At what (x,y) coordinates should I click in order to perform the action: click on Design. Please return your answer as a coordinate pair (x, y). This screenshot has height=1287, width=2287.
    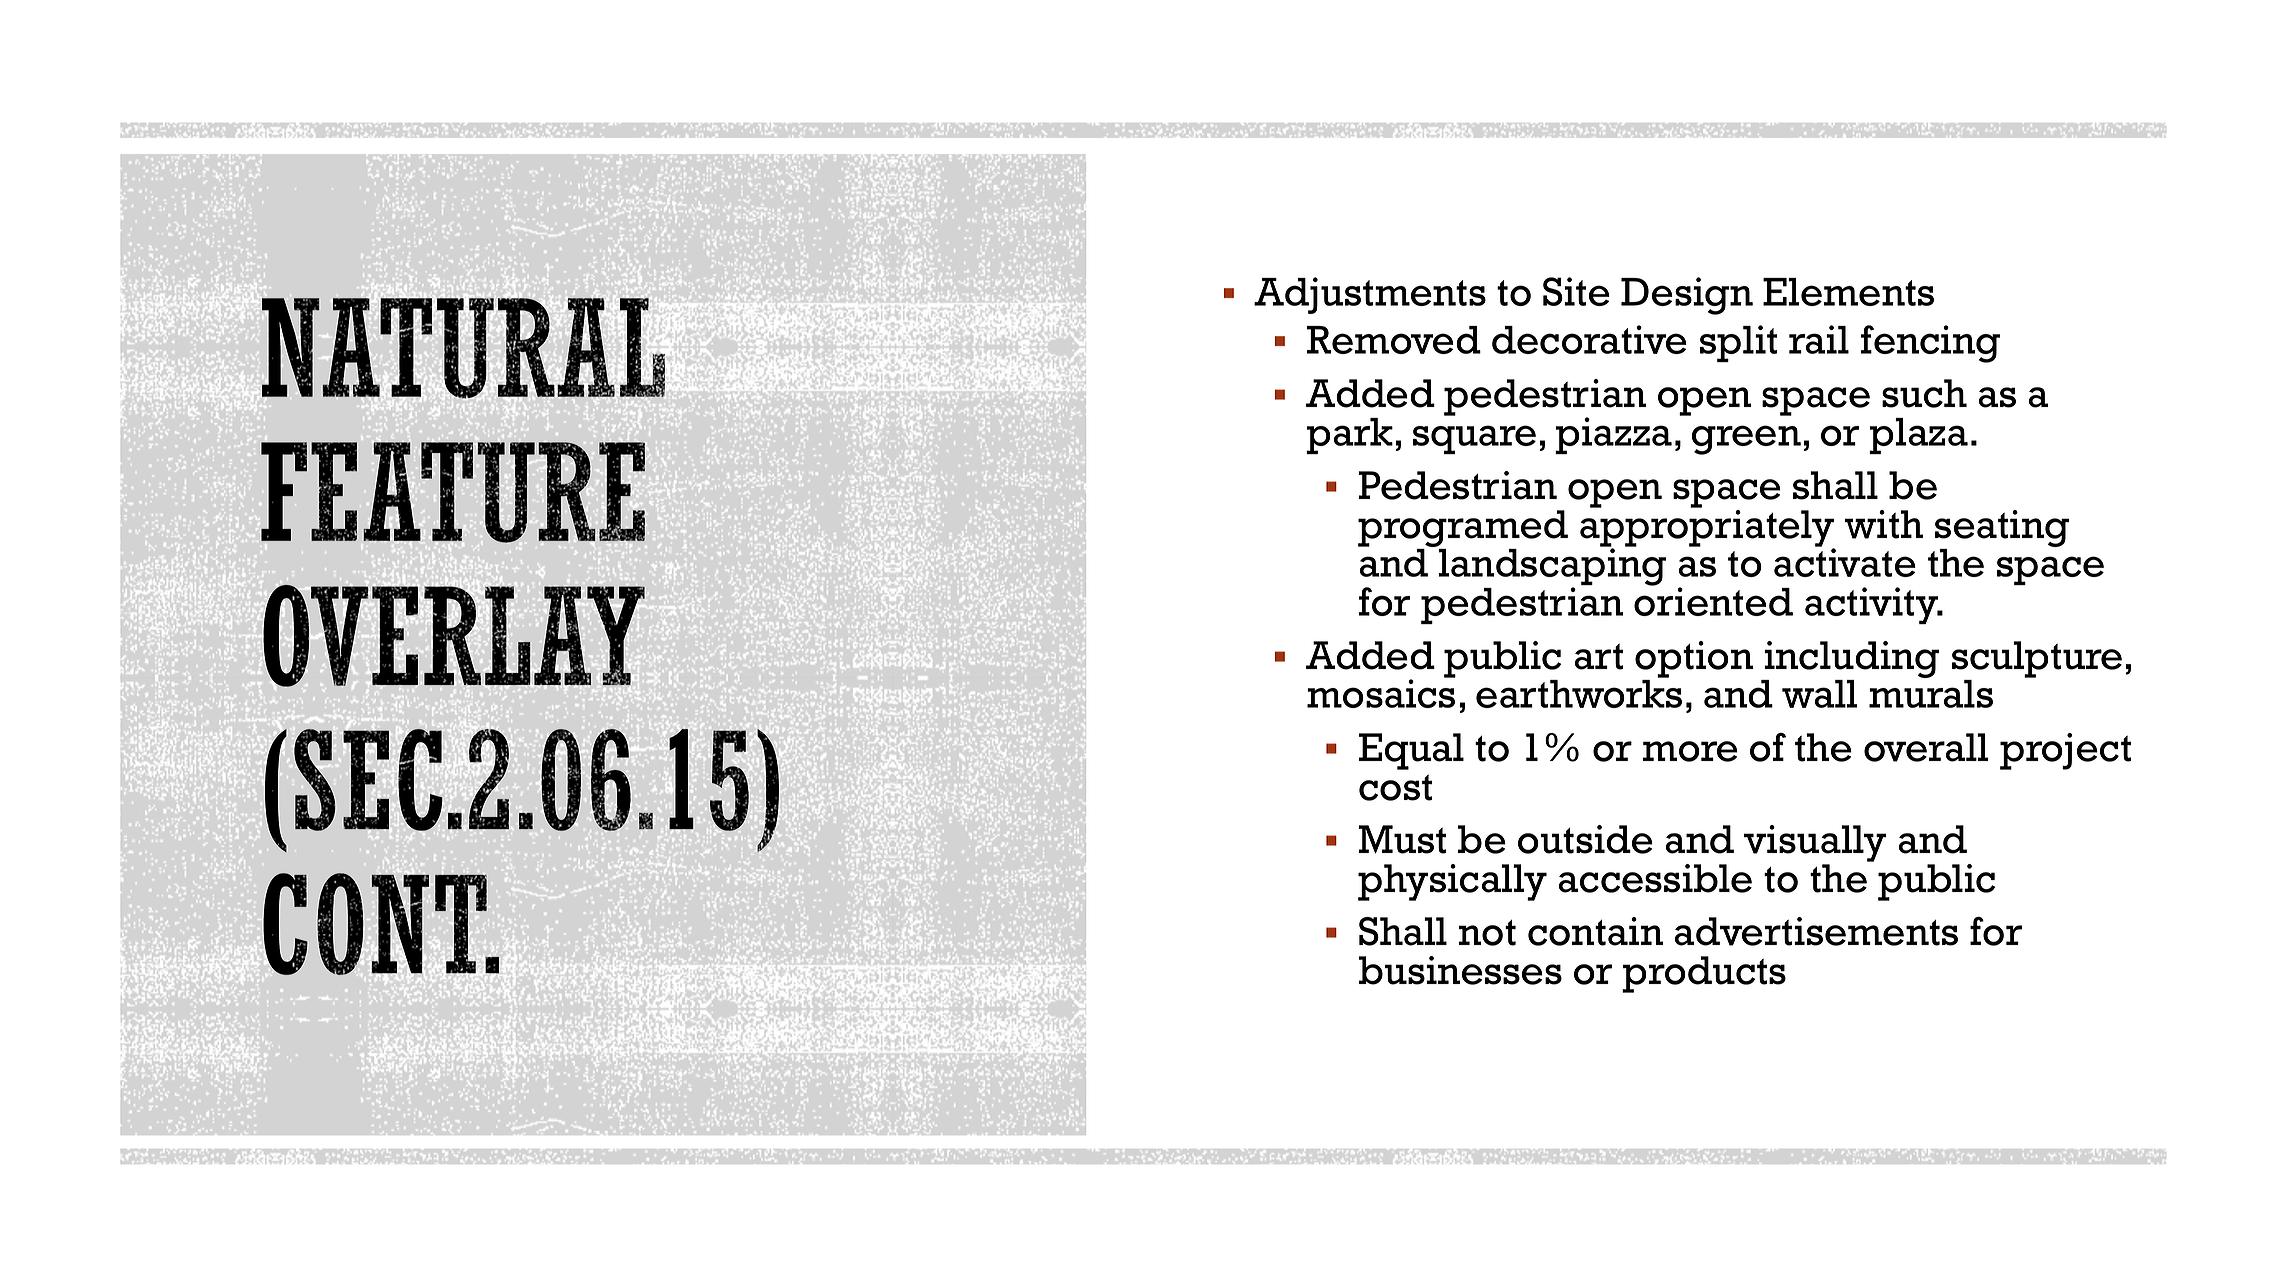
    Looking at the image, I should click on (1687, 296).
